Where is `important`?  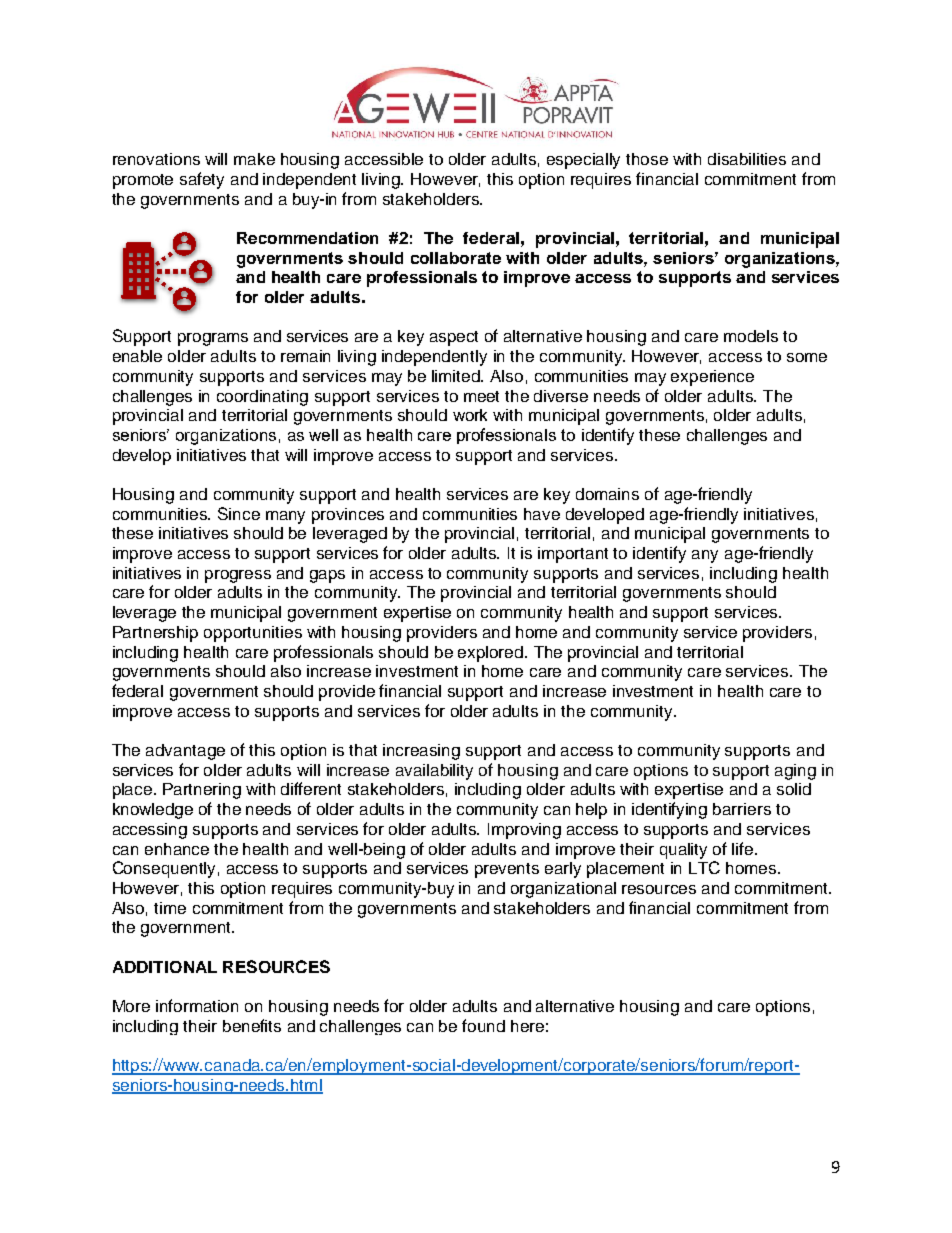
important is located at coordinates (573, 555).
